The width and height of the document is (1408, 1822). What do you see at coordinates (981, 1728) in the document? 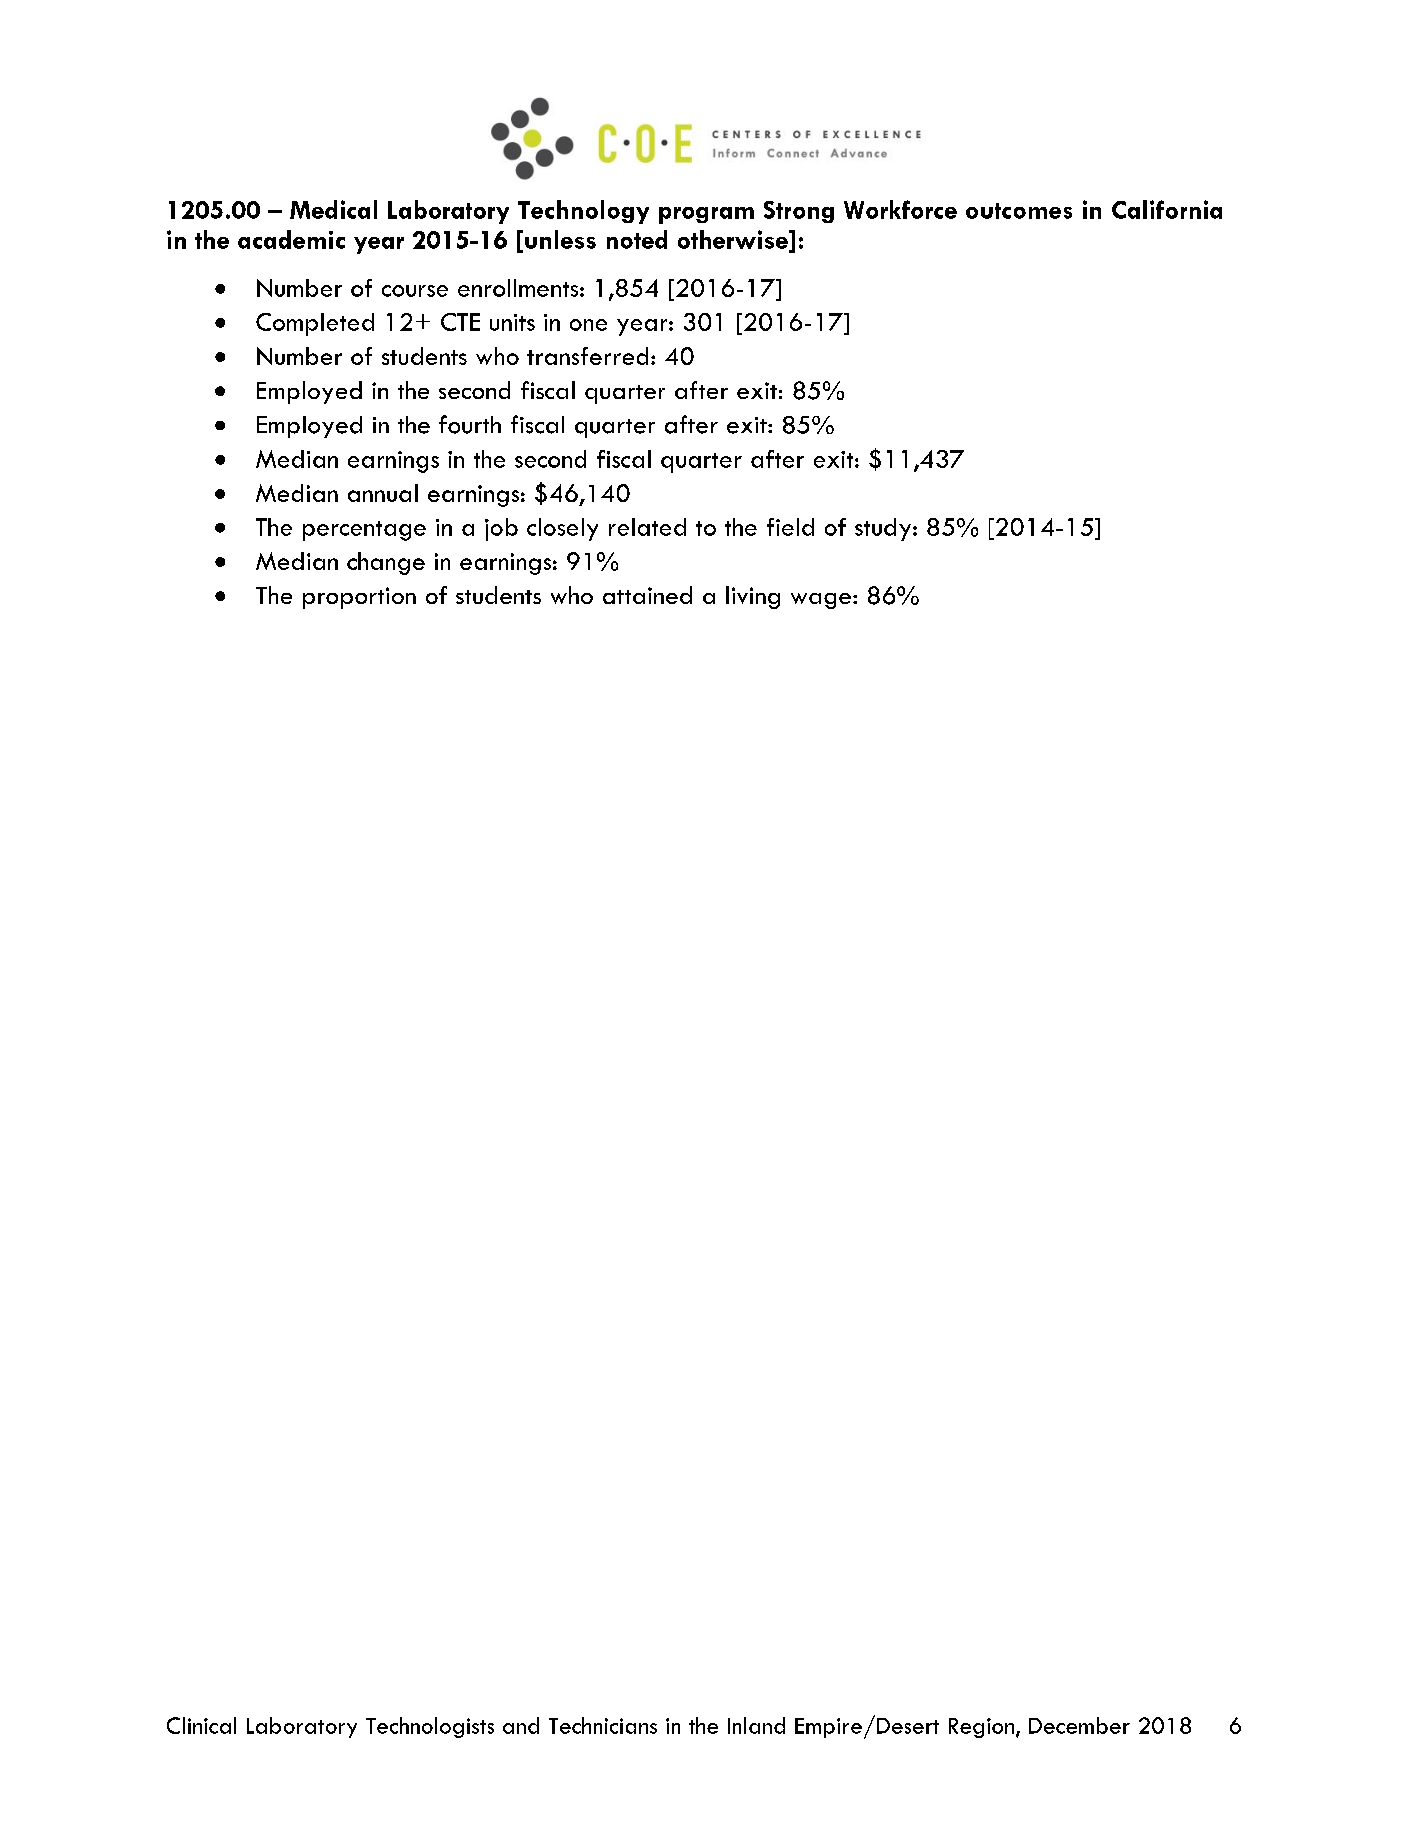
I see `Region` at bounding box center [981, 1728].
